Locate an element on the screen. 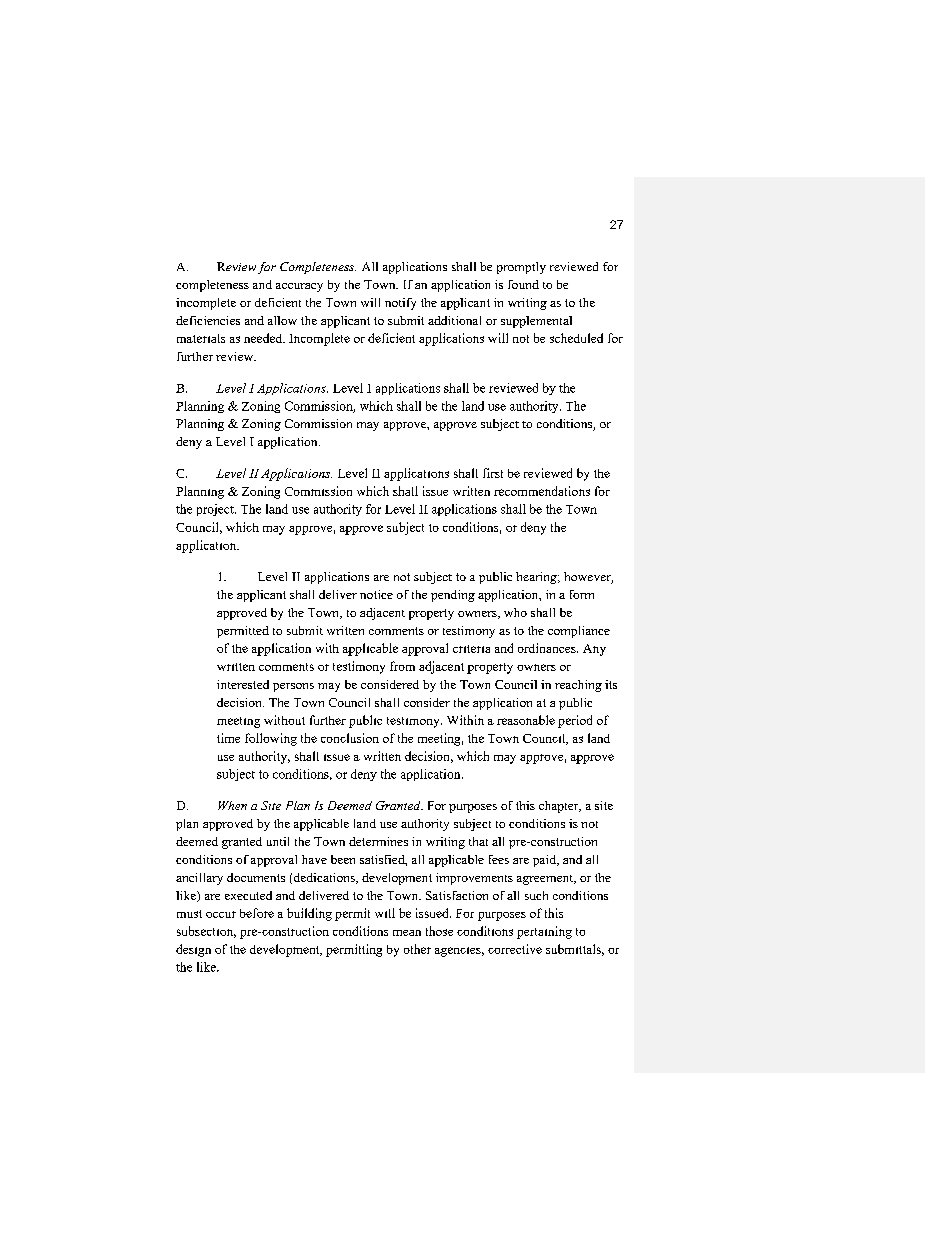  period is located at coordinates (575, 721).
